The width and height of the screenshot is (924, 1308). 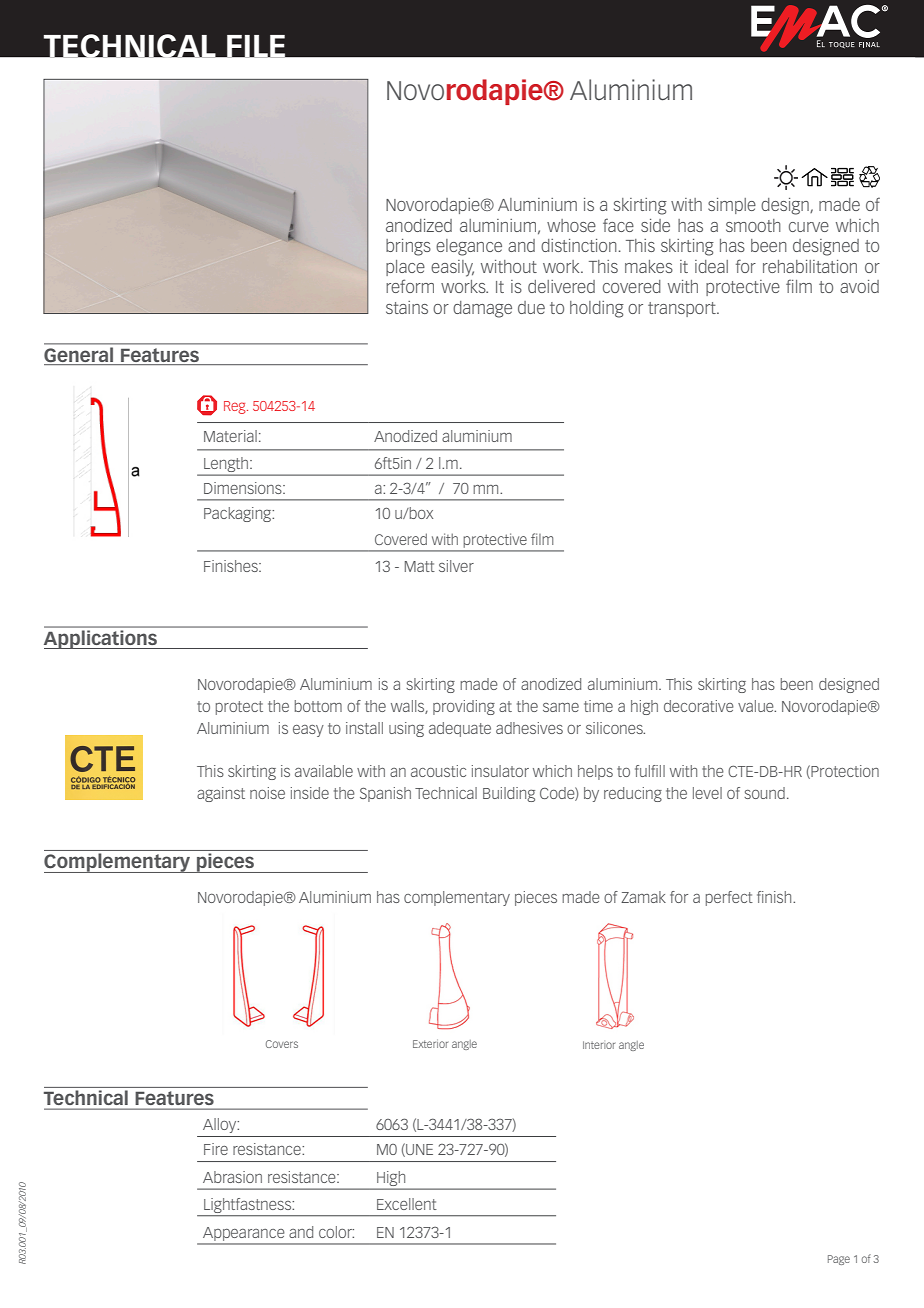 I want to click on Appearance, so click(x=243, y=1234).
